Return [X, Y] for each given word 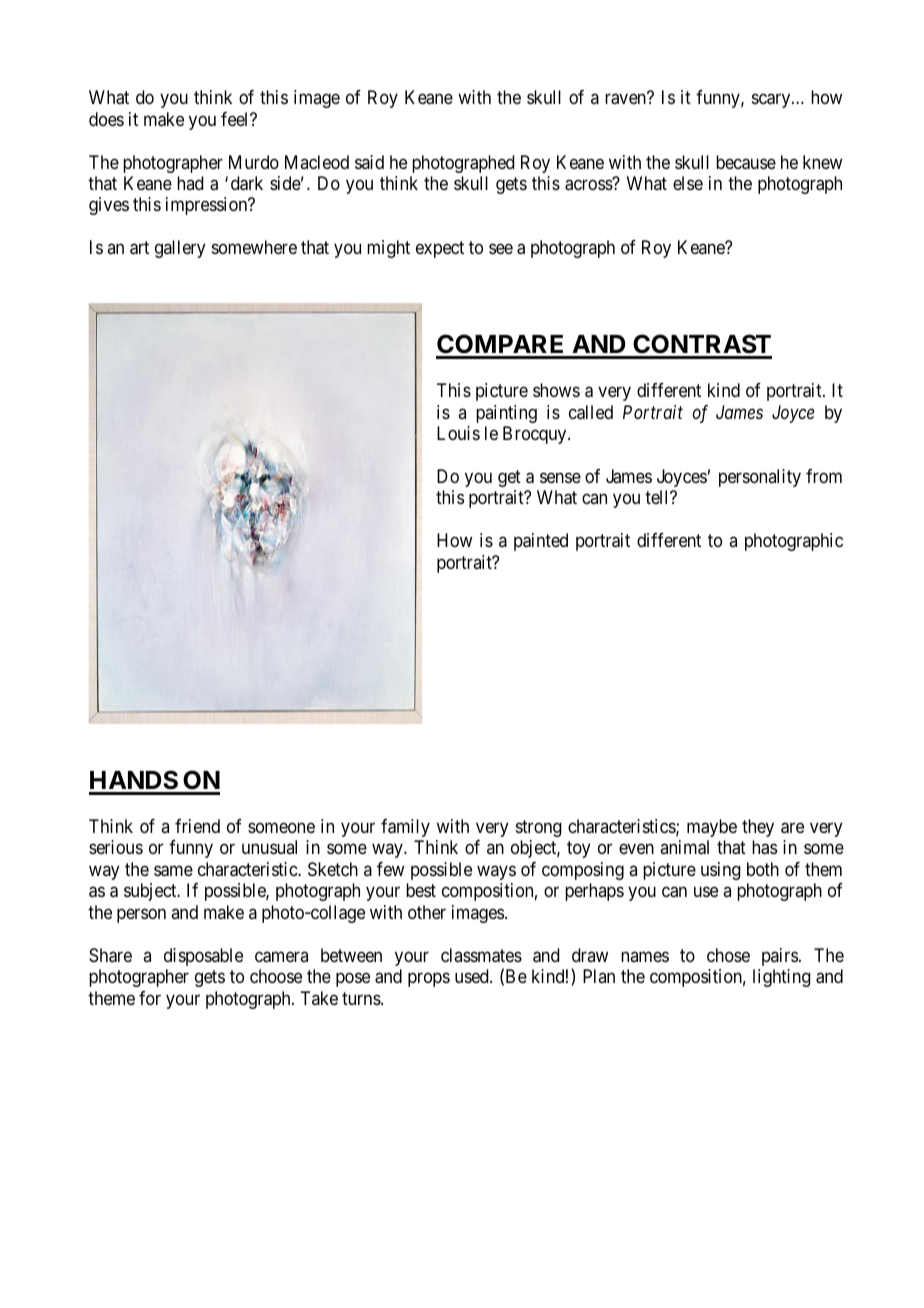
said [369, 162]
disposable [203, 957]
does [106, 119]
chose [728, 955]
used [473, 976]
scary [772, 101]
